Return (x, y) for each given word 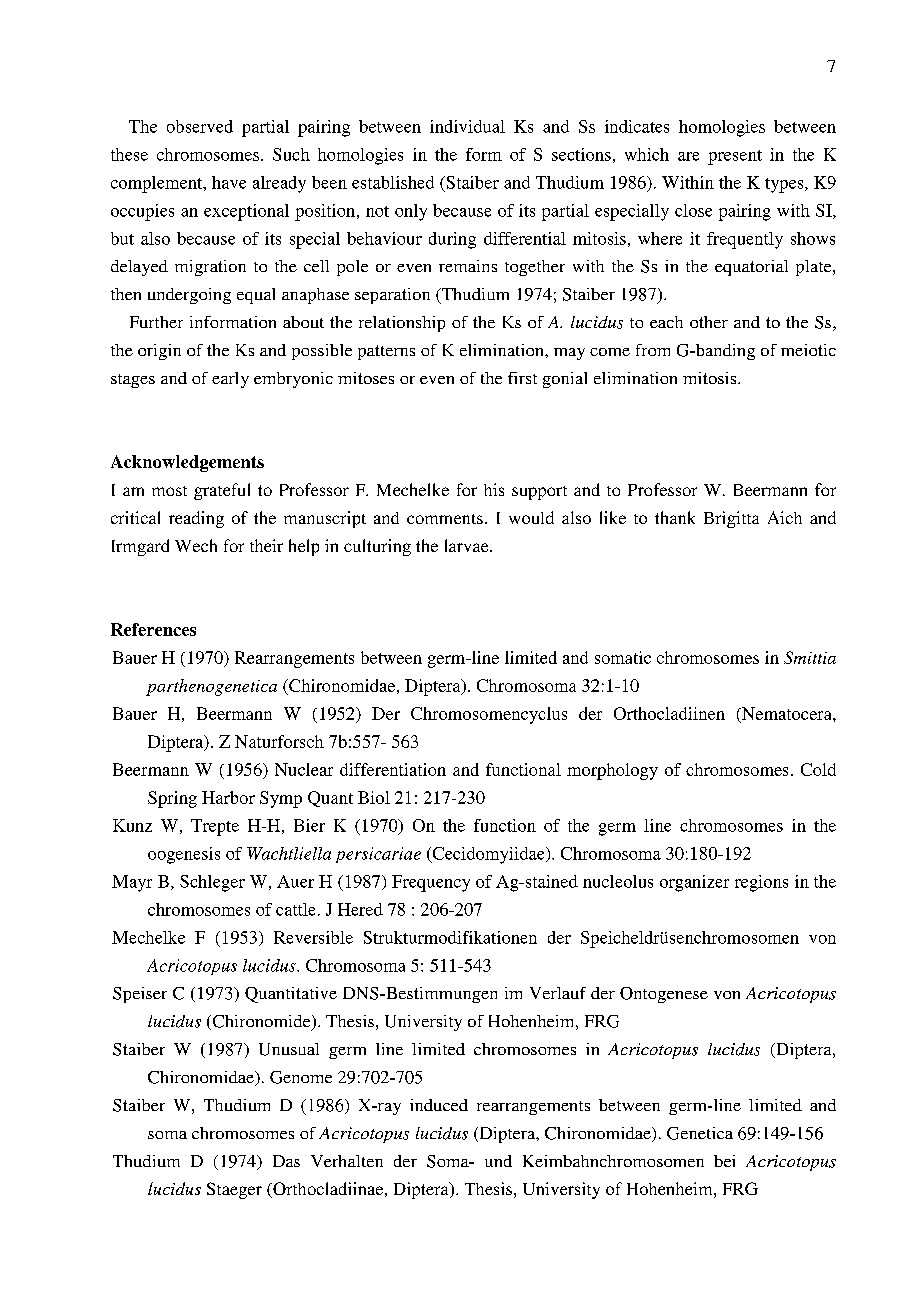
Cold (818, 769)
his (494, 489)
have (229, 182)
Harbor (228, 797)
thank (675, 517)
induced (439, 1105)
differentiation (393, 769)
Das (286, 1161)
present (735, 157)
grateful (222, 491)
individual (467, 126)
